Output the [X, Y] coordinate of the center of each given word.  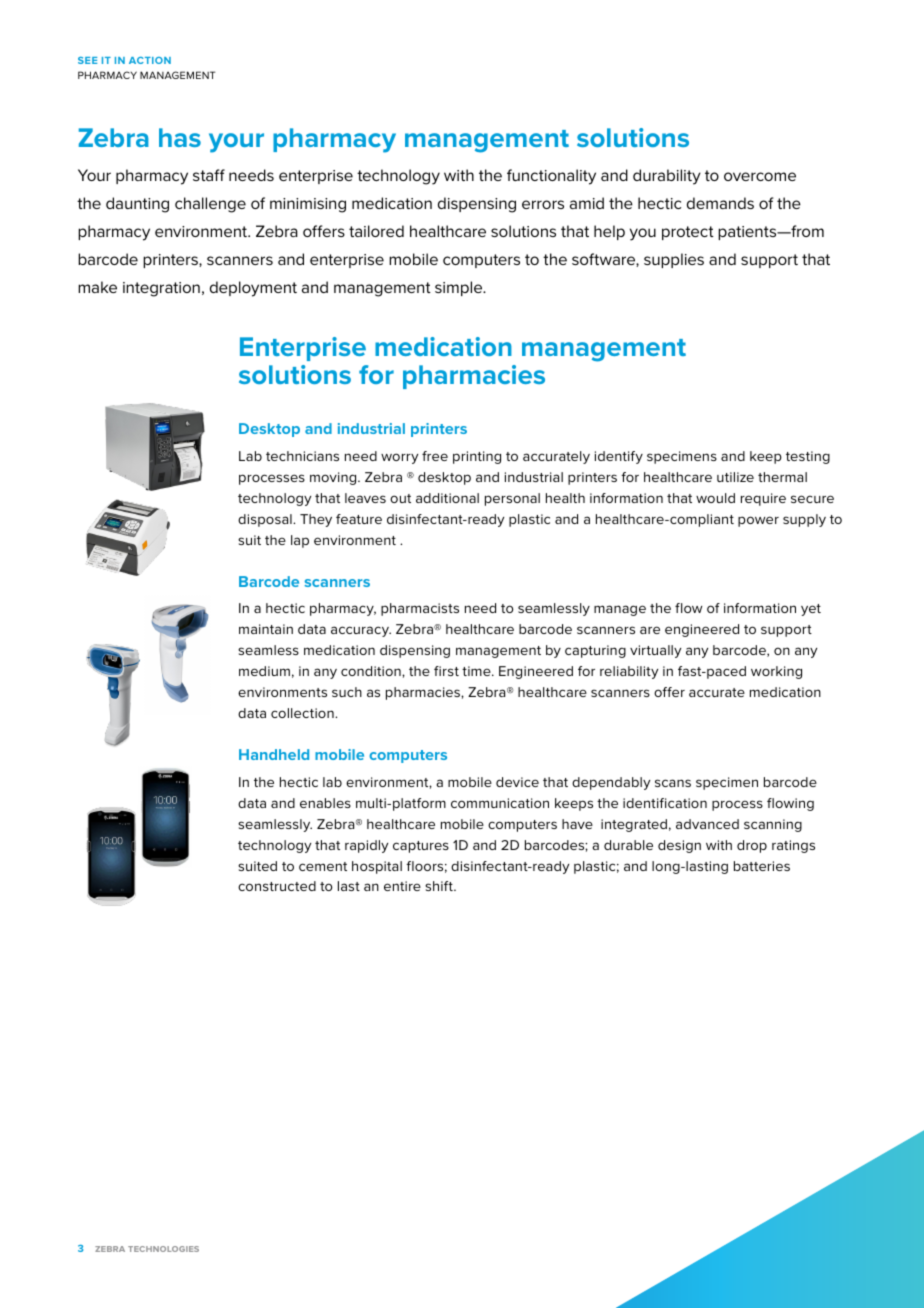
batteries [762, 866]
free [435, 456]
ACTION [150, 60]
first [446, 671]
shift [440, 886]
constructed [277, 886]
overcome [760, 176]
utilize [735, 477]
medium [264, 671]
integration [161, 289]
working [776, 672]
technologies [163, 1249]
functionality [551, 177]
